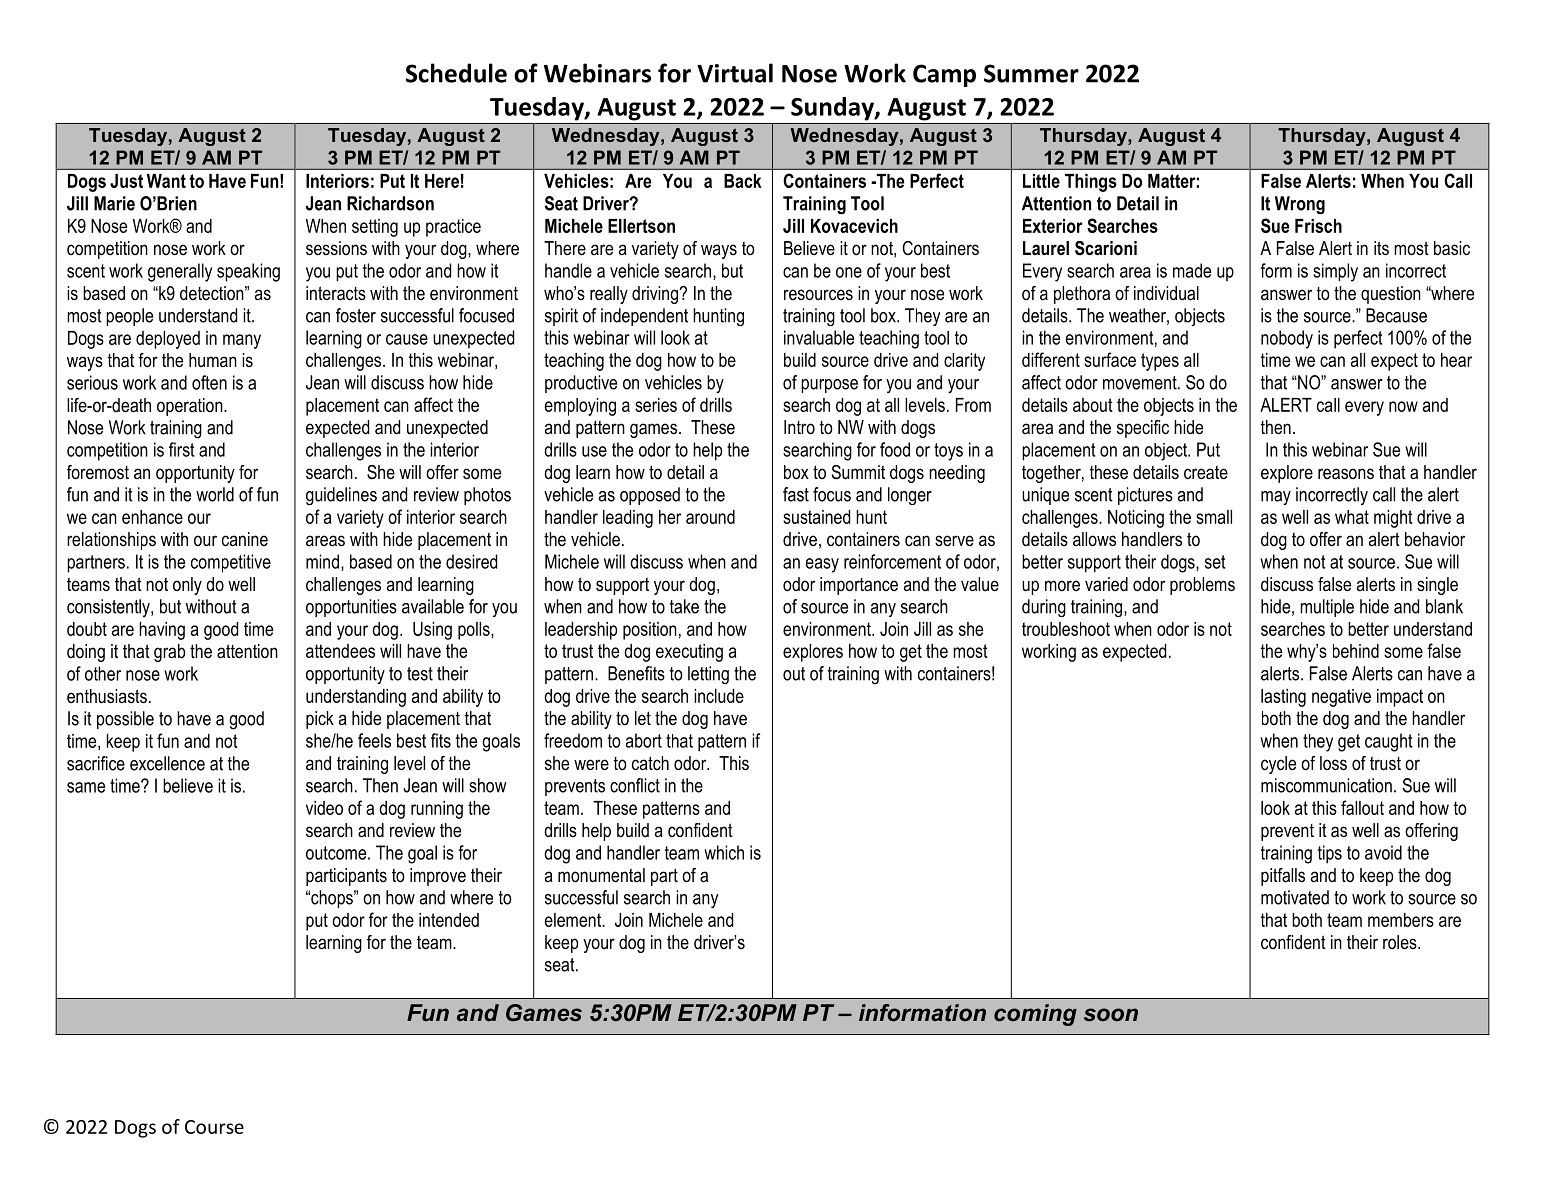  Describe the element at coordinates (1278, 765) in the page. I see `cycle` at that location.
